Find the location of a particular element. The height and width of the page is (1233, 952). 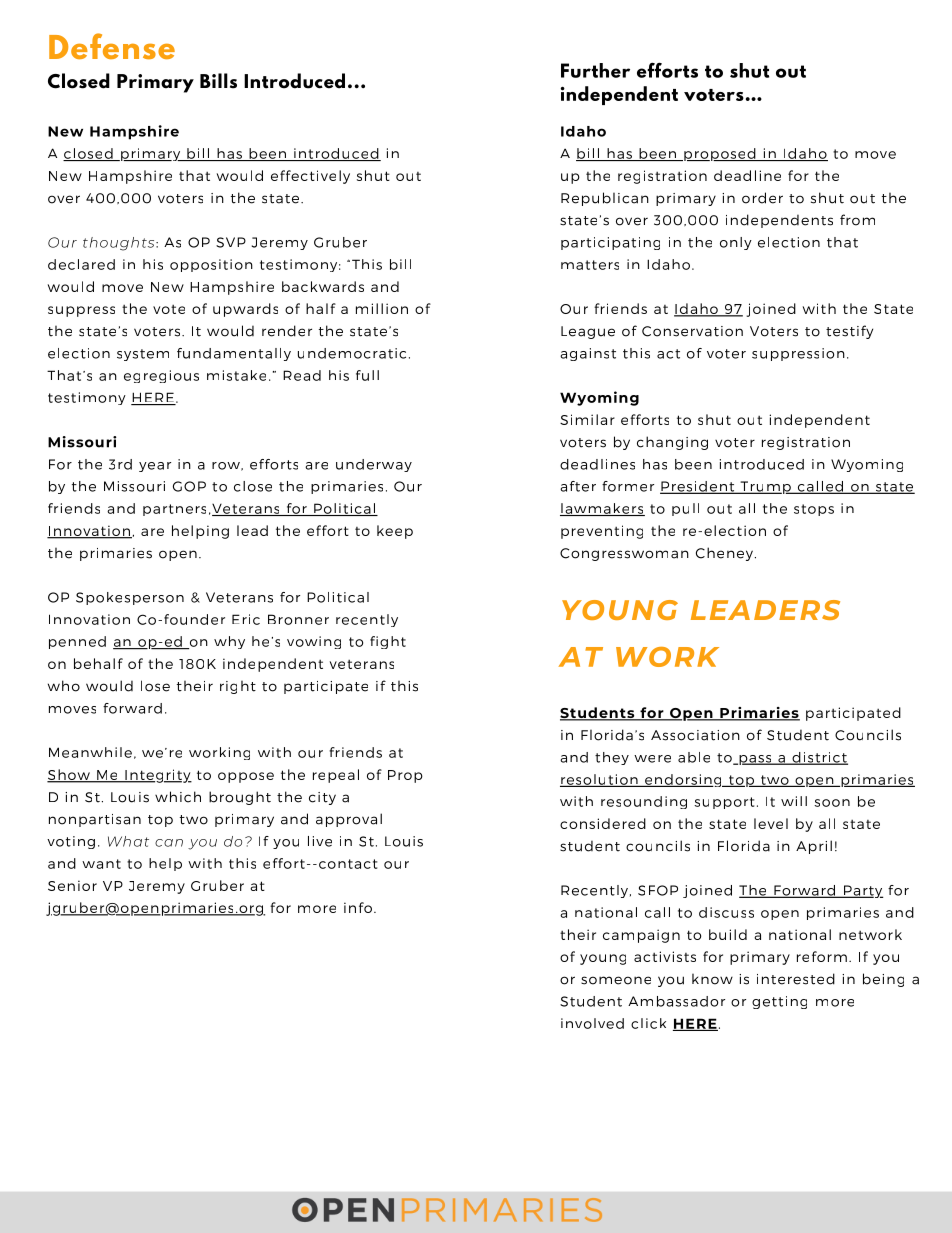

GOP is located at coordinates (189, 486).
